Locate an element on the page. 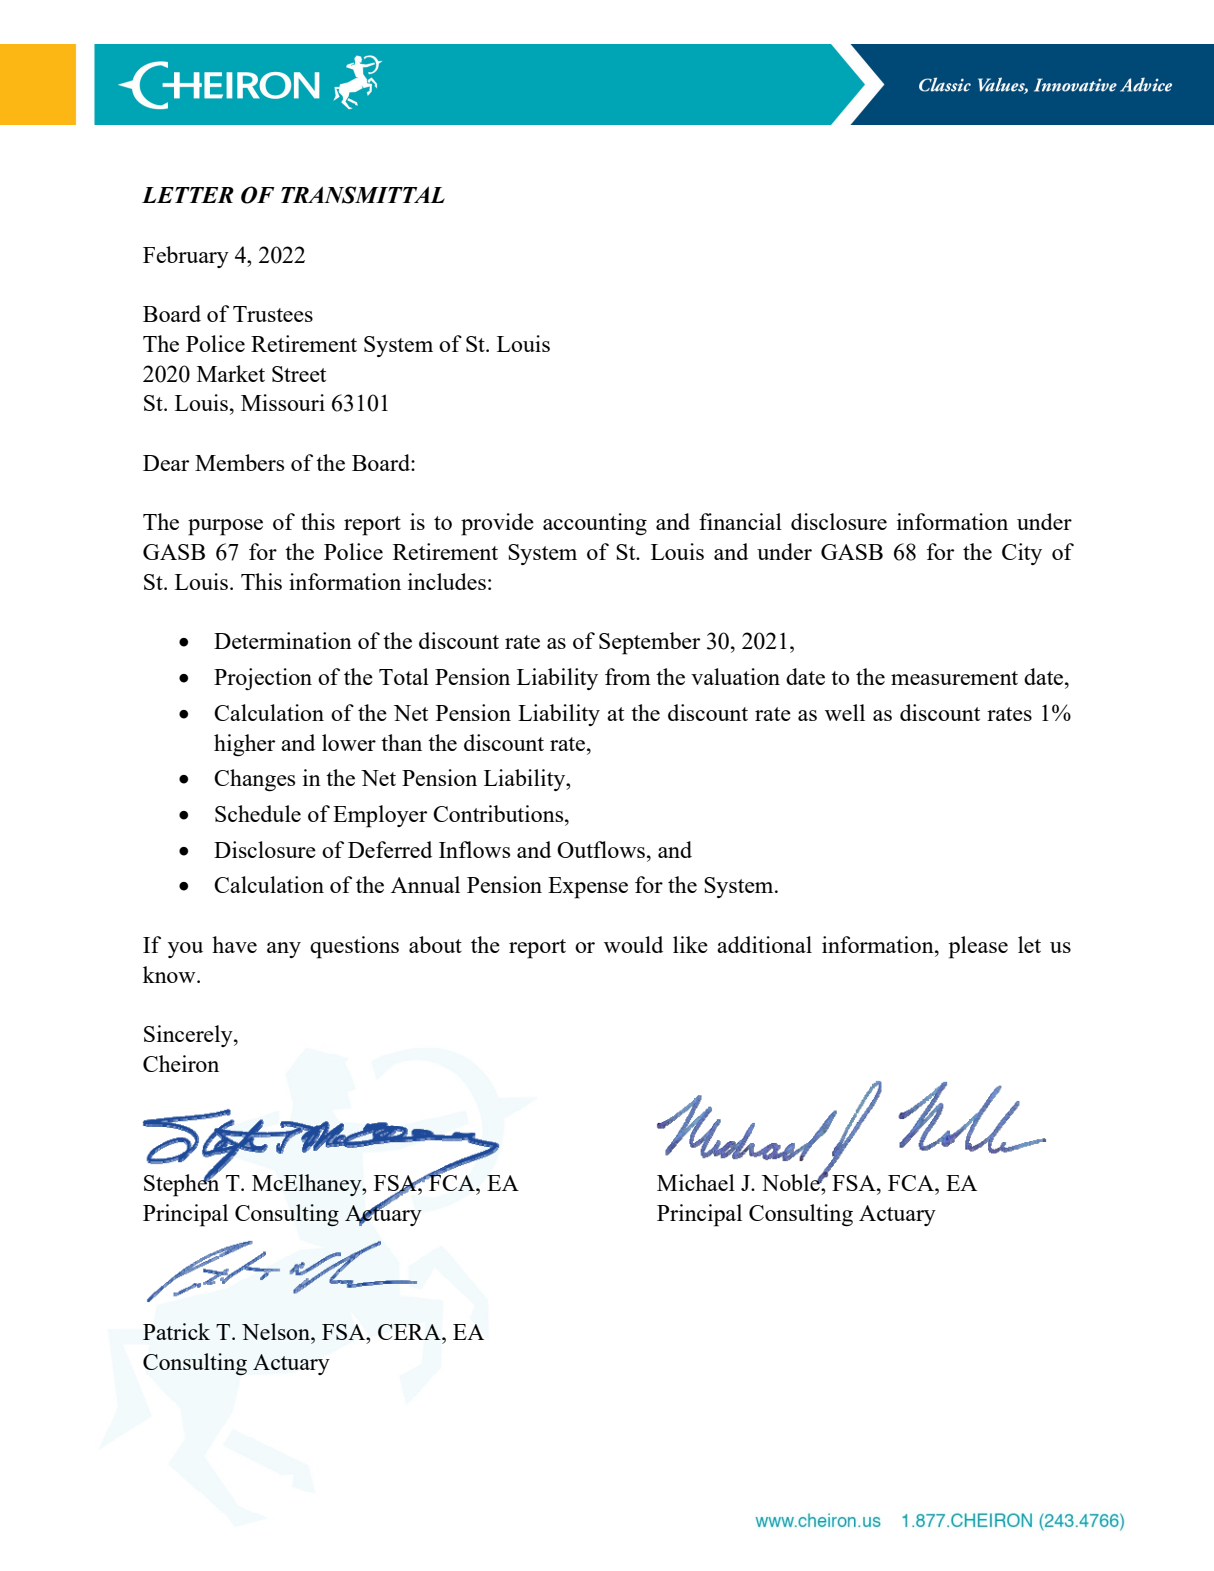 This page has height=1571, width=1214. Trustees is located at coordinates (273, 314).
